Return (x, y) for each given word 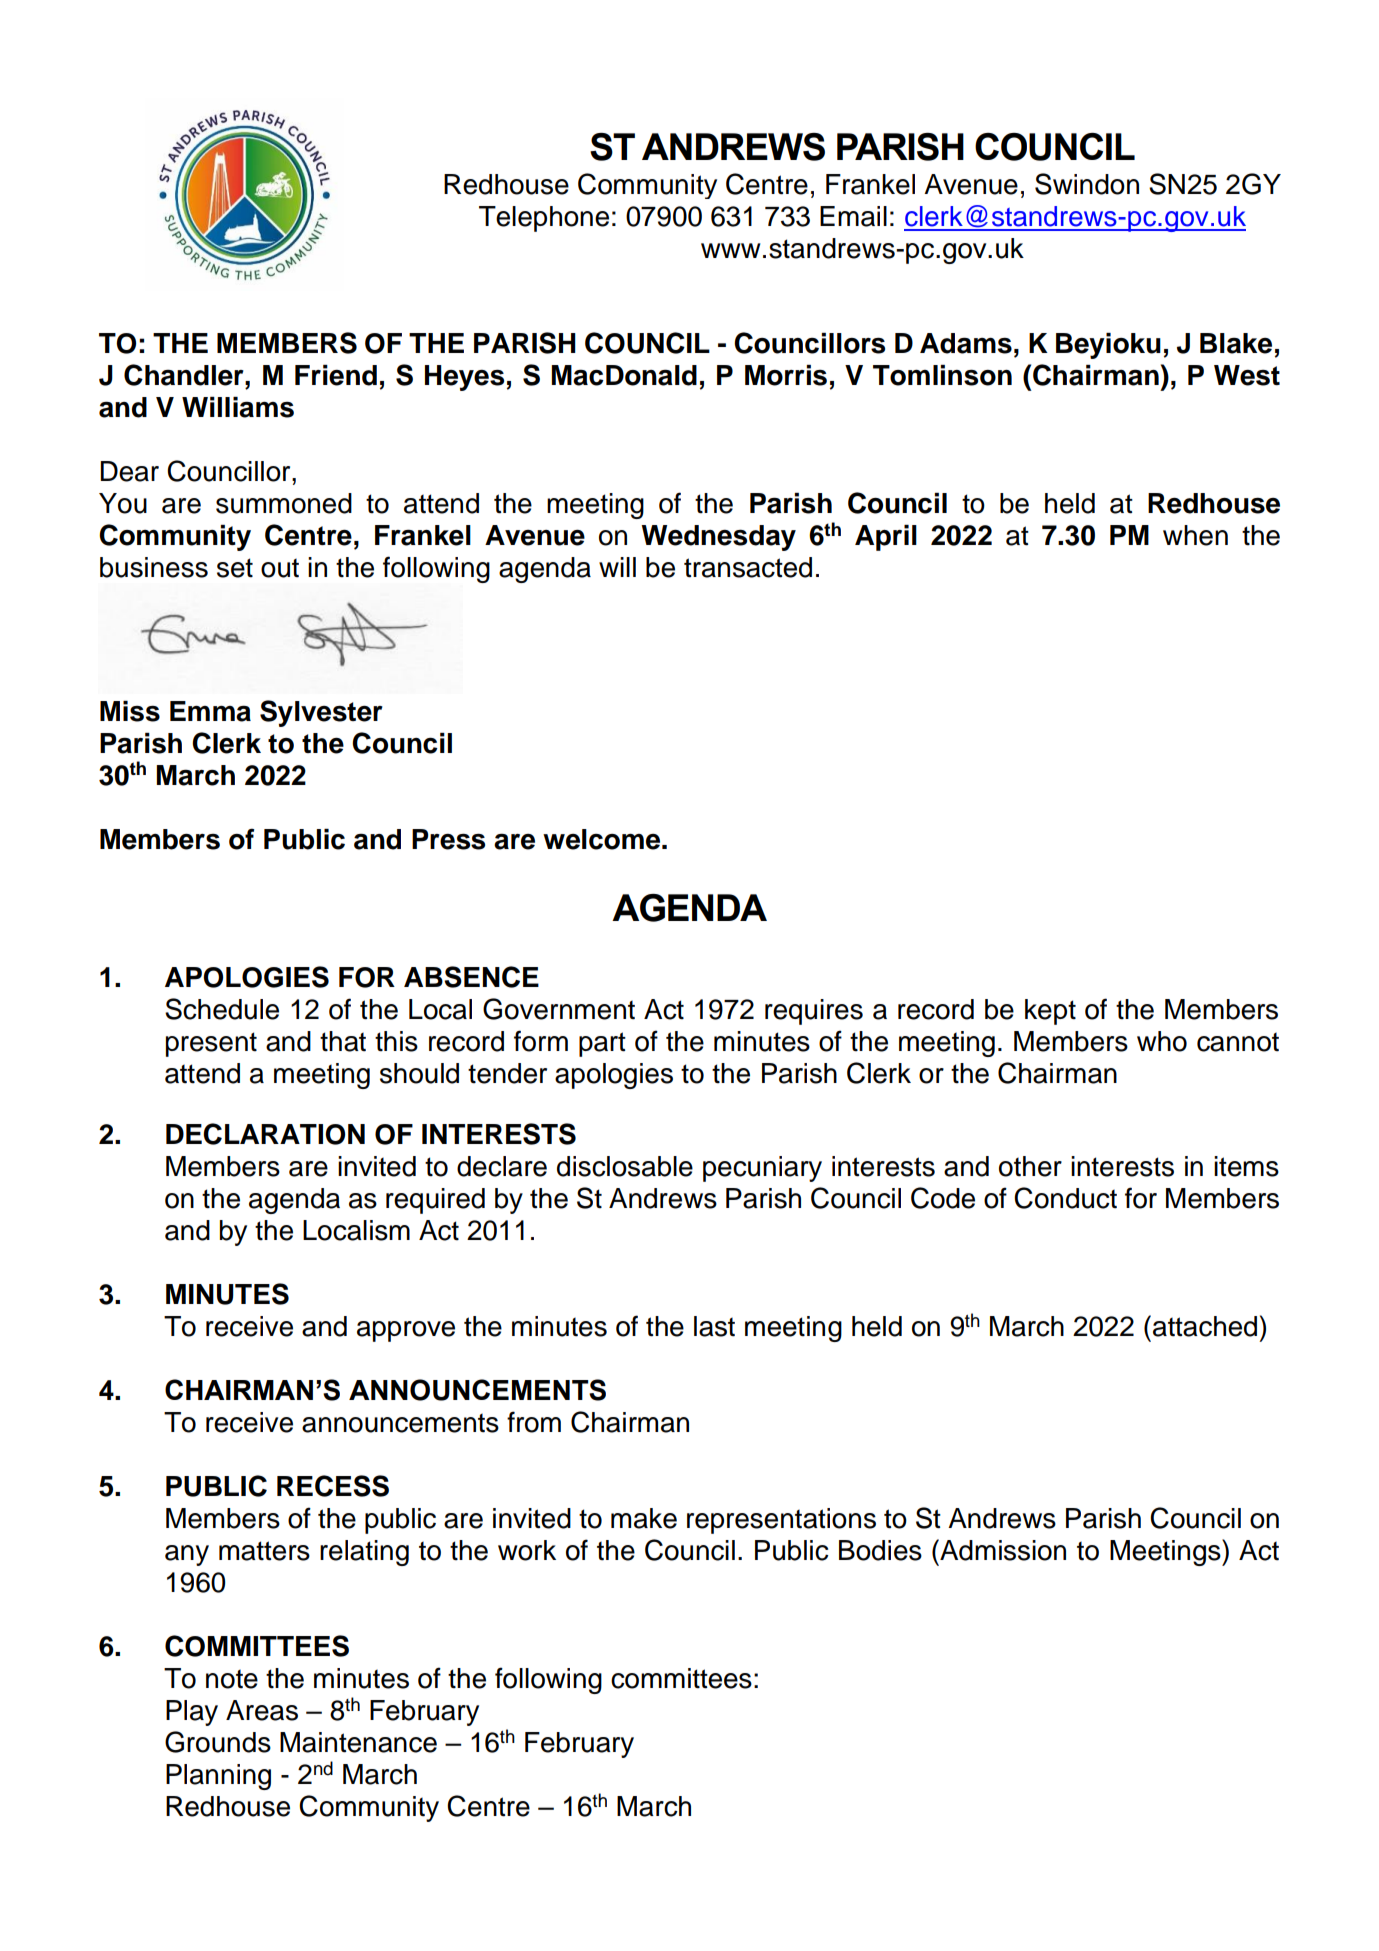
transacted (748, 567)
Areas (262, 1710)
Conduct (1065, 1198)
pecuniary (762, 1169)
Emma (210, 711)
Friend (336, 375)
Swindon (1087, 184)
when (1195, 535)
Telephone (544, 219)
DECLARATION (265, 1134)
